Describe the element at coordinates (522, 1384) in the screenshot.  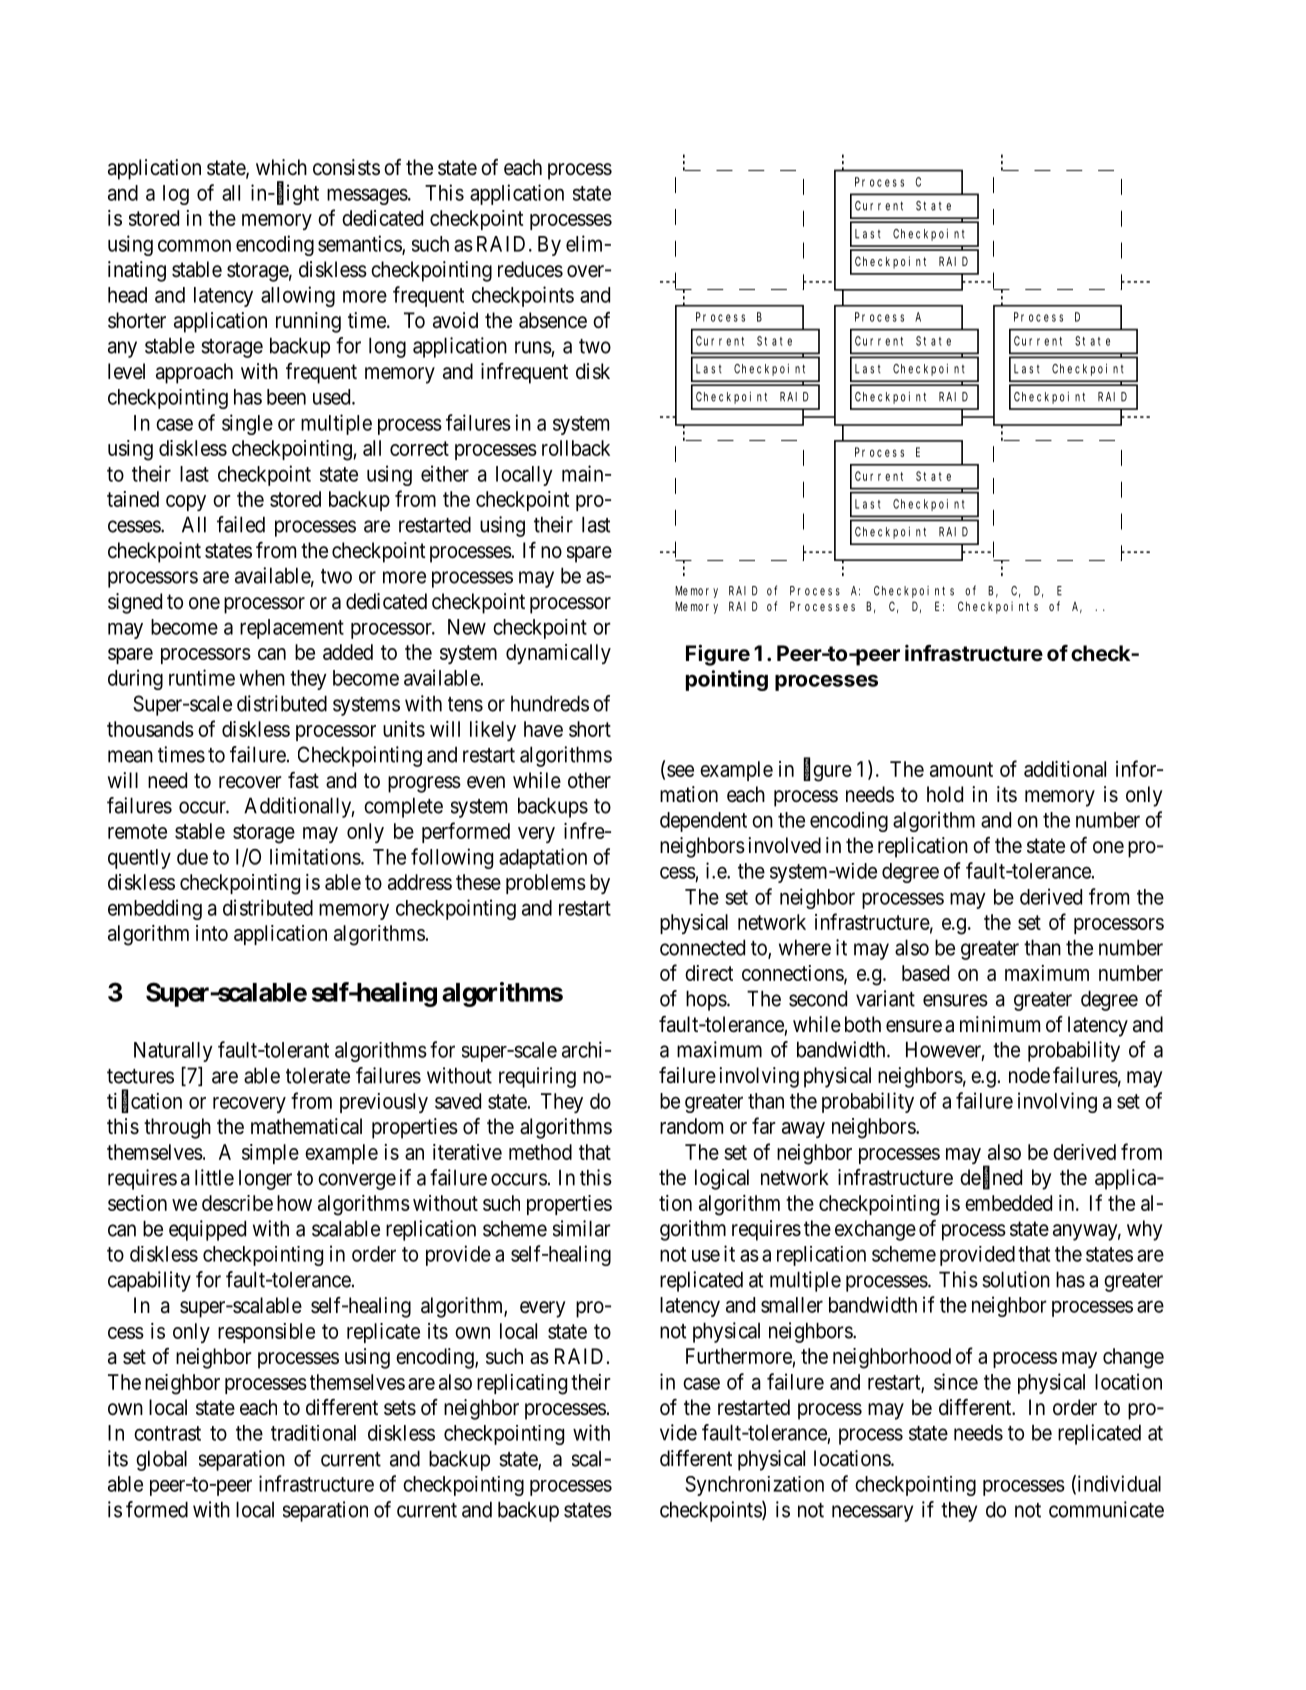
I see `replicating` at that location.
